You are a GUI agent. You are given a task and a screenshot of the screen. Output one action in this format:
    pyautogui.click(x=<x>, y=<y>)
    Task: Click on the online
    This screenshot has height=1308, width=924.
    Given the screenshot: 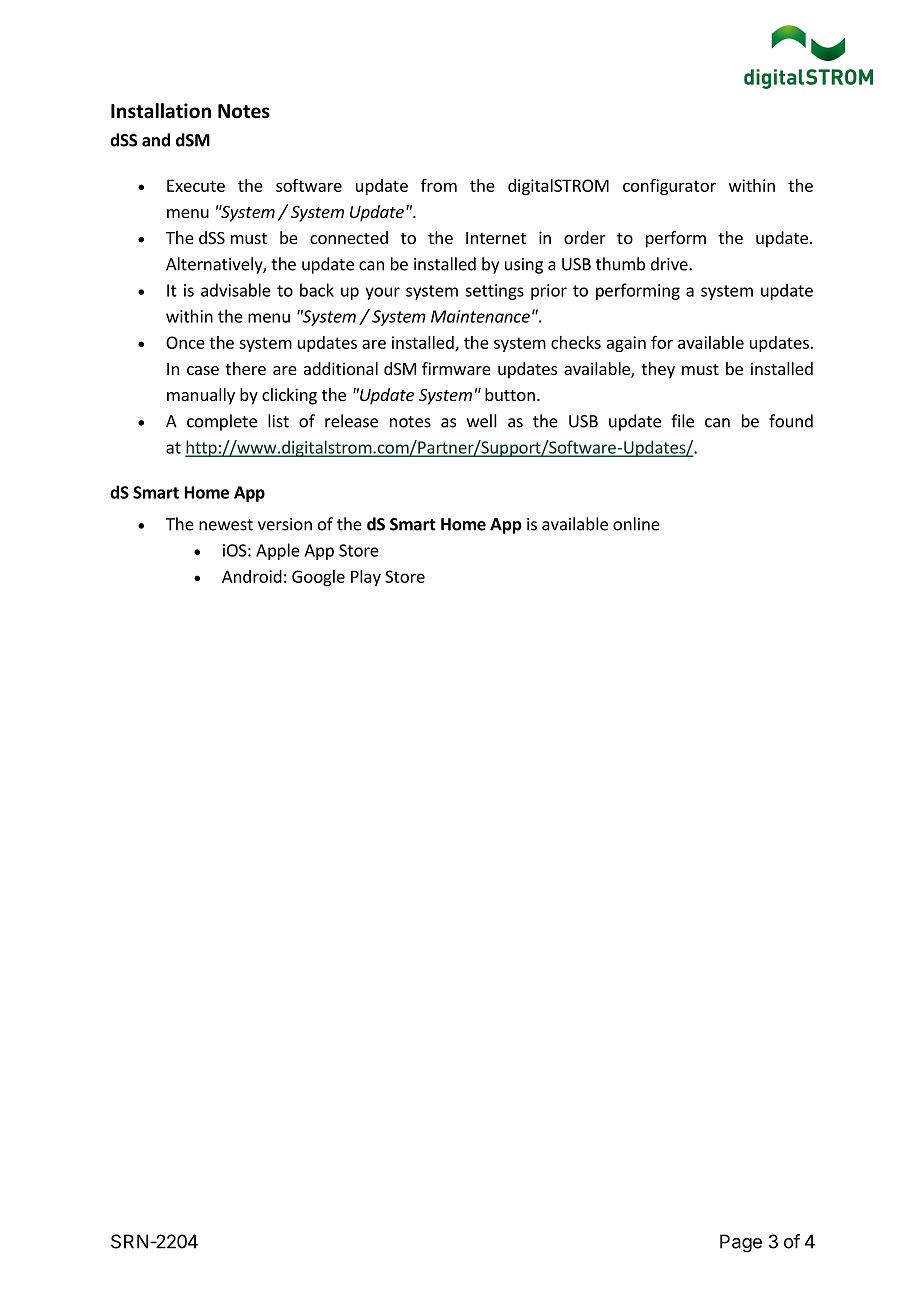 What is the action you would take?
    pyautogui.click(x=636, y=524)
